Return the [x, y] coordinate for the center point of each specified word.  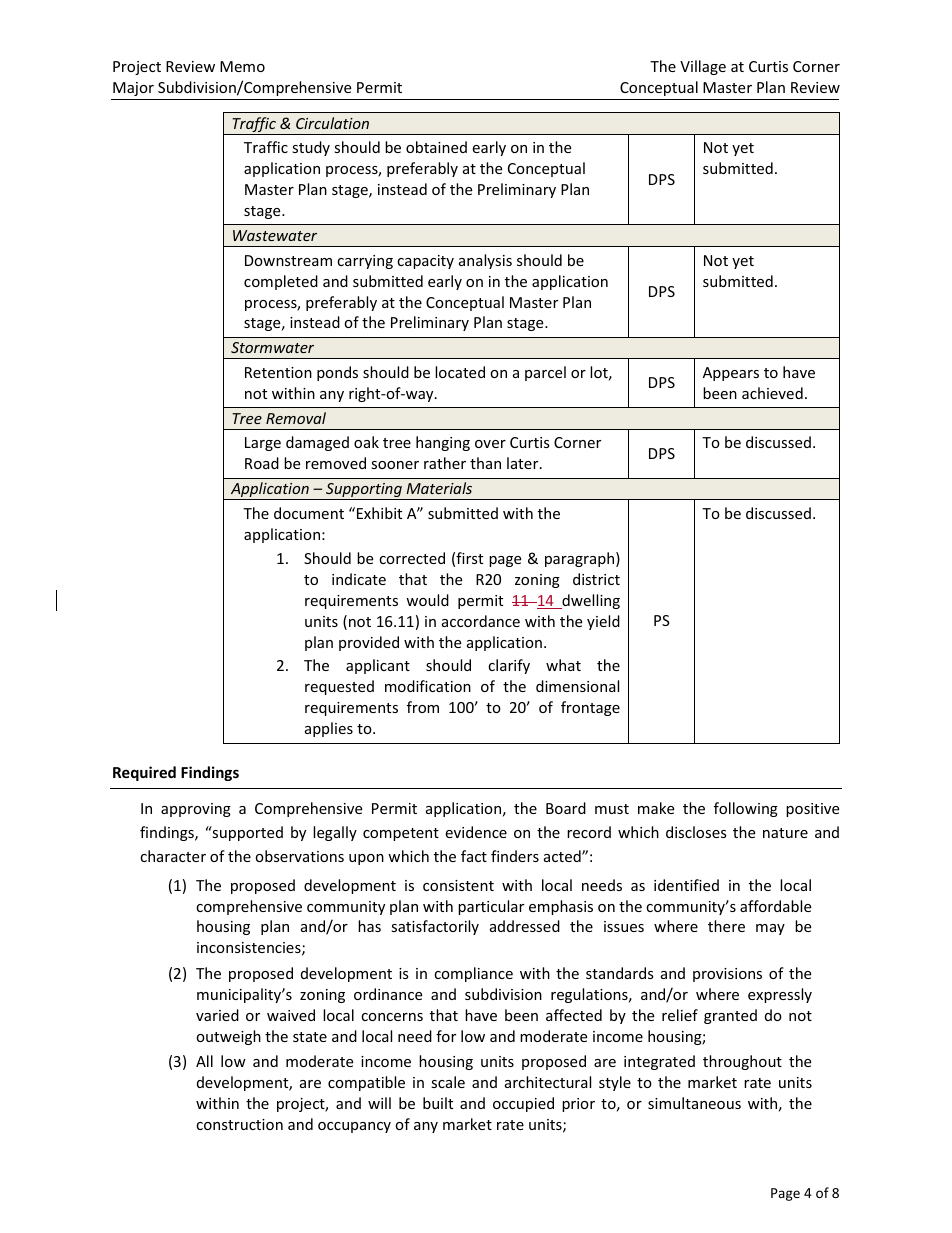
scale [448, 1082]
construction [239, 1124]
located [460, 372]
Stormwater [272, 347]
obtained [436, 147]
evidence [476, 832]
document [309, 513]
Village [703, 67]
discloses [696, 832]
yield [603, 622]
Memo [242, 66]
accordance [481, 621]
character [173, 856]
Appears [731, 374]
